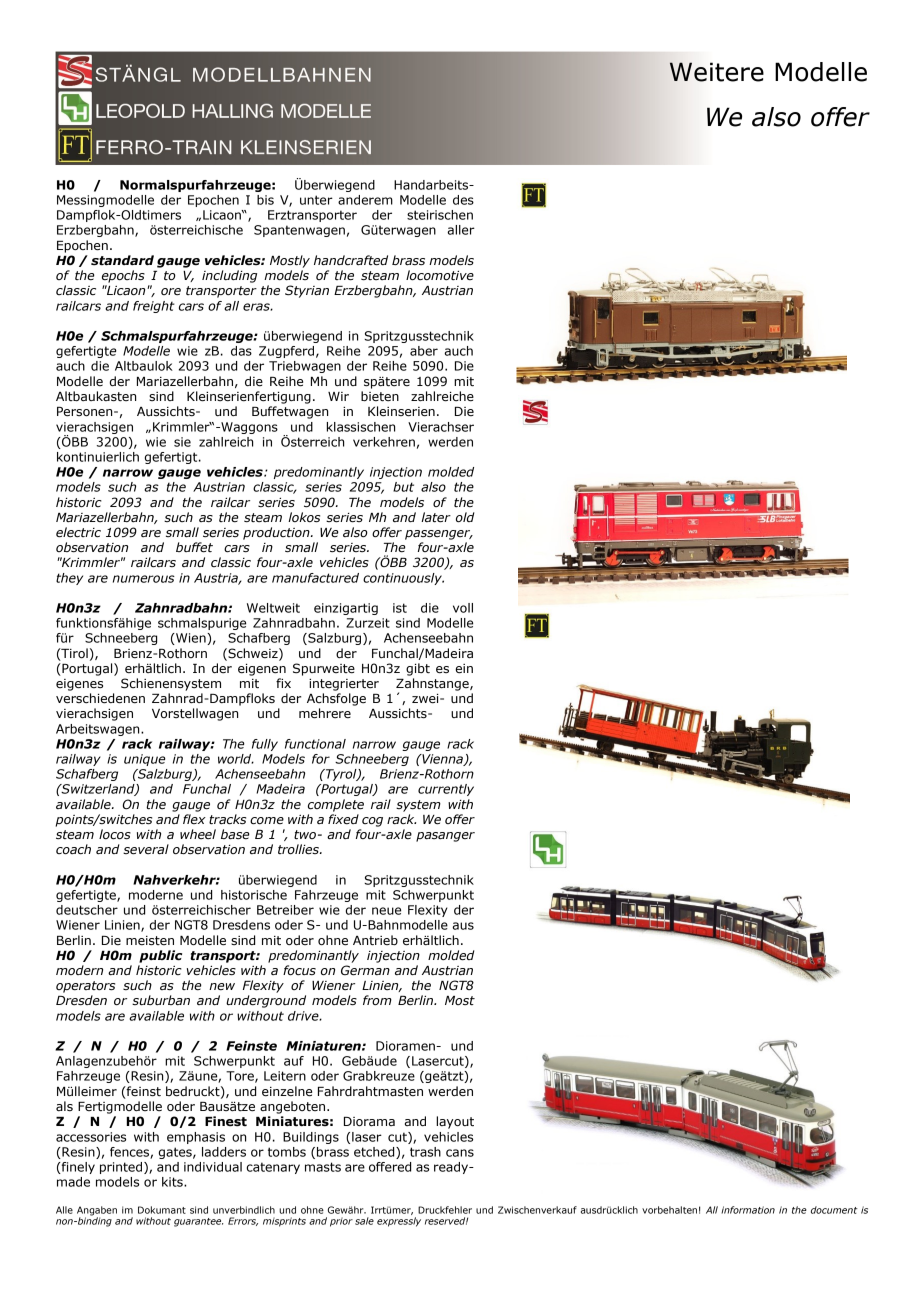  What do you see at coordinates (446, 790) in the screenshot?
I see `currently` at bounding box center [446, 790].
